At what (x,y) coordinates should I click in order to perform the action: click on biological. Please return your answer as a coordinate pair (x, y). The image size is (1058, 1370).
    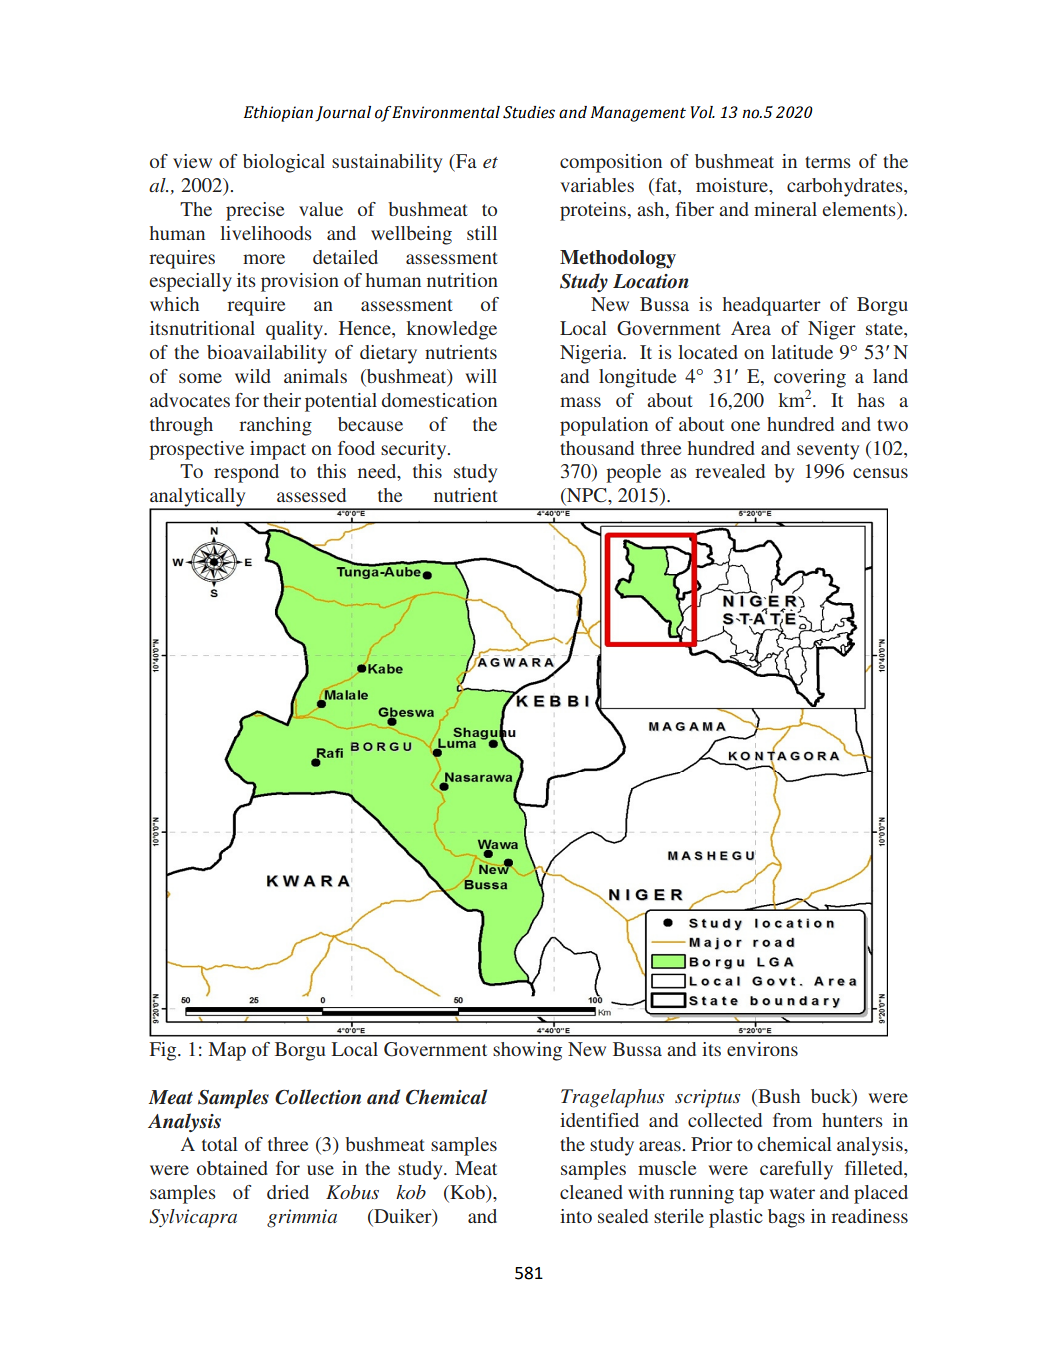
    Looking at the image, I should click on (284, 163).
